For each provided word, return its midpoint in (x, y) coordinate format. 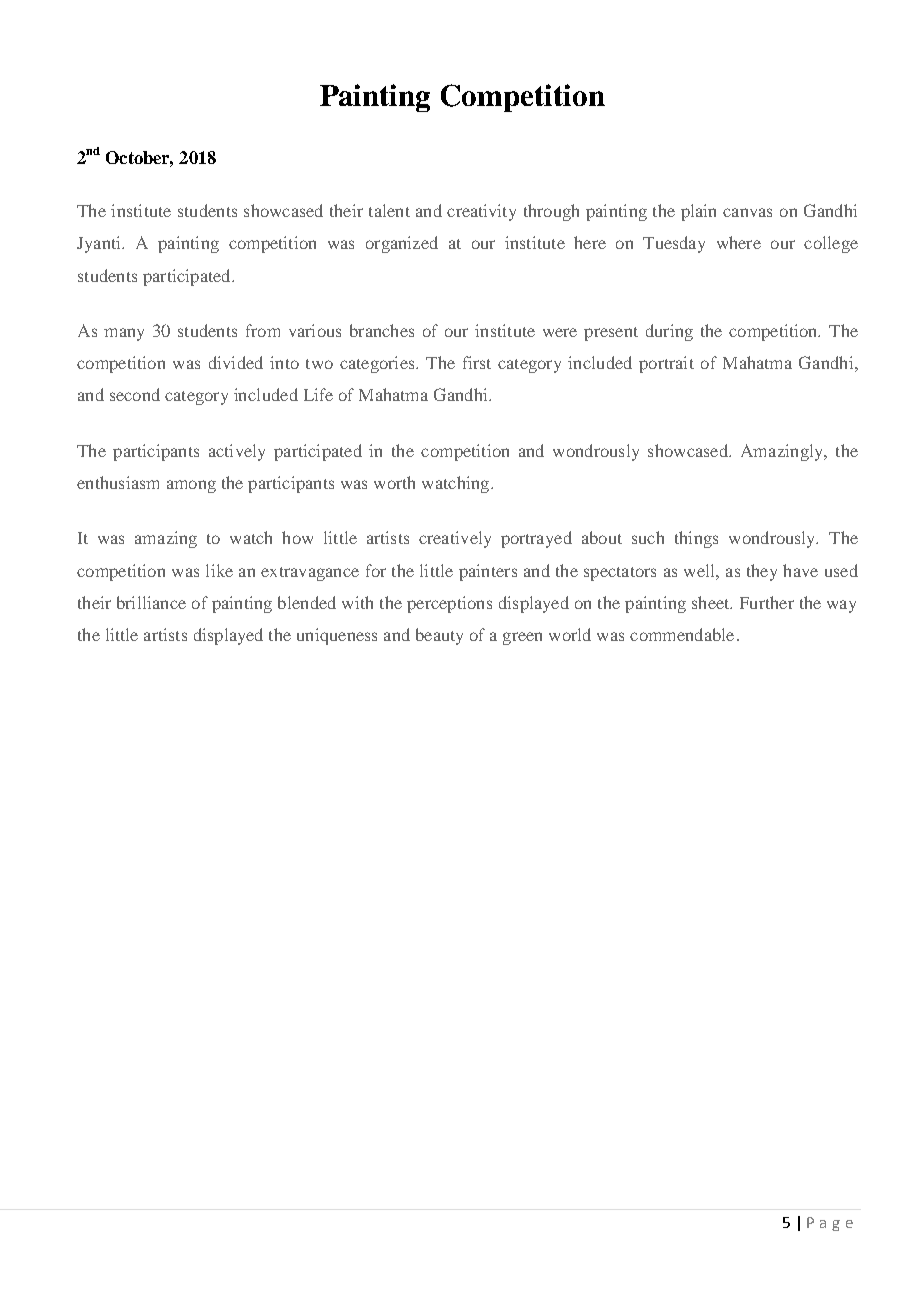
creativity (481, 212)
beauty (439, 636)
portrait (666, 364)
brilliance (151, 602)
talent (389, 210)
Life (318, 394)
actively (237, 452)
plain (698, 212)
